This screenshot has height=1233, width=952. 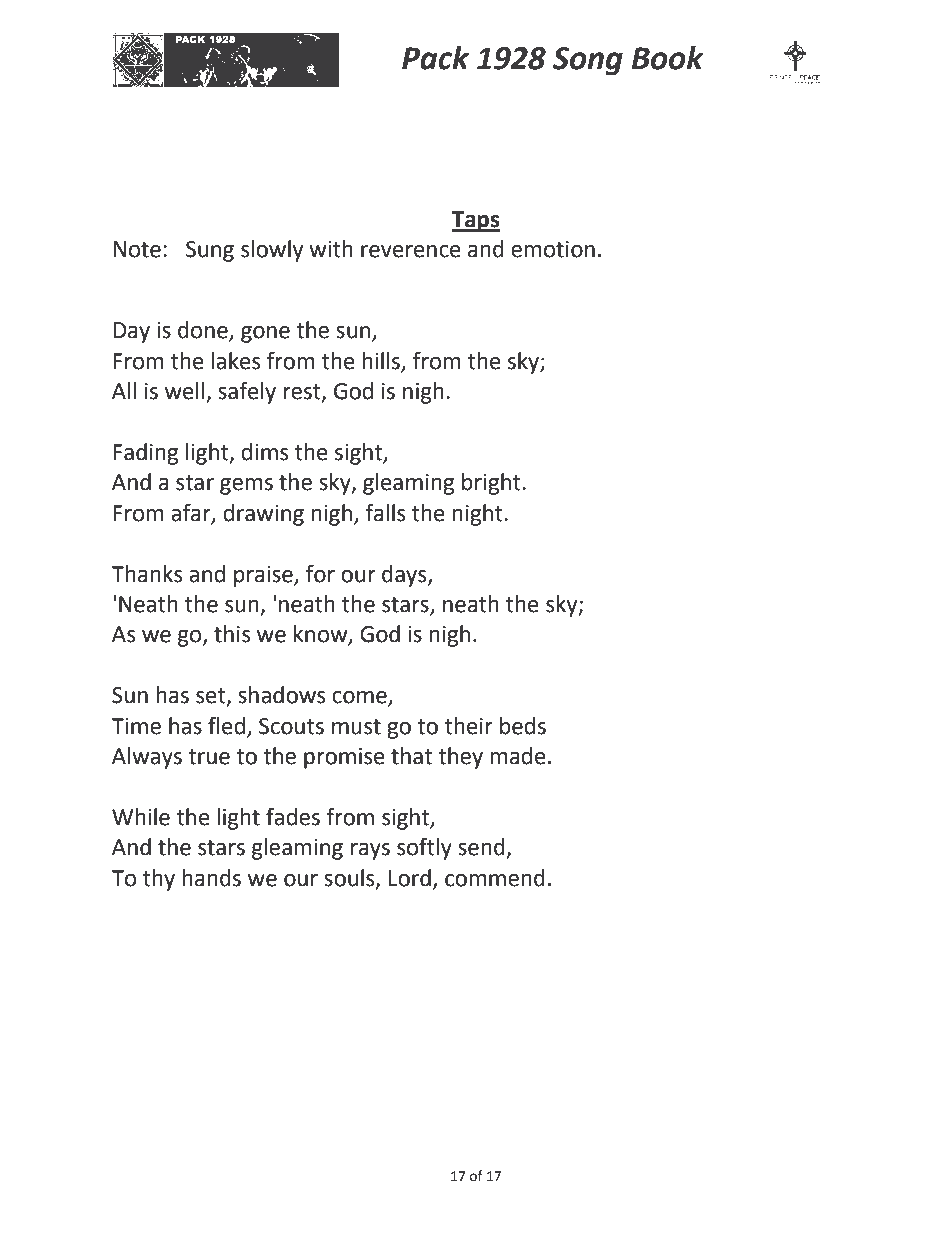 I want to click on beds, so click(x=523, y=726).
